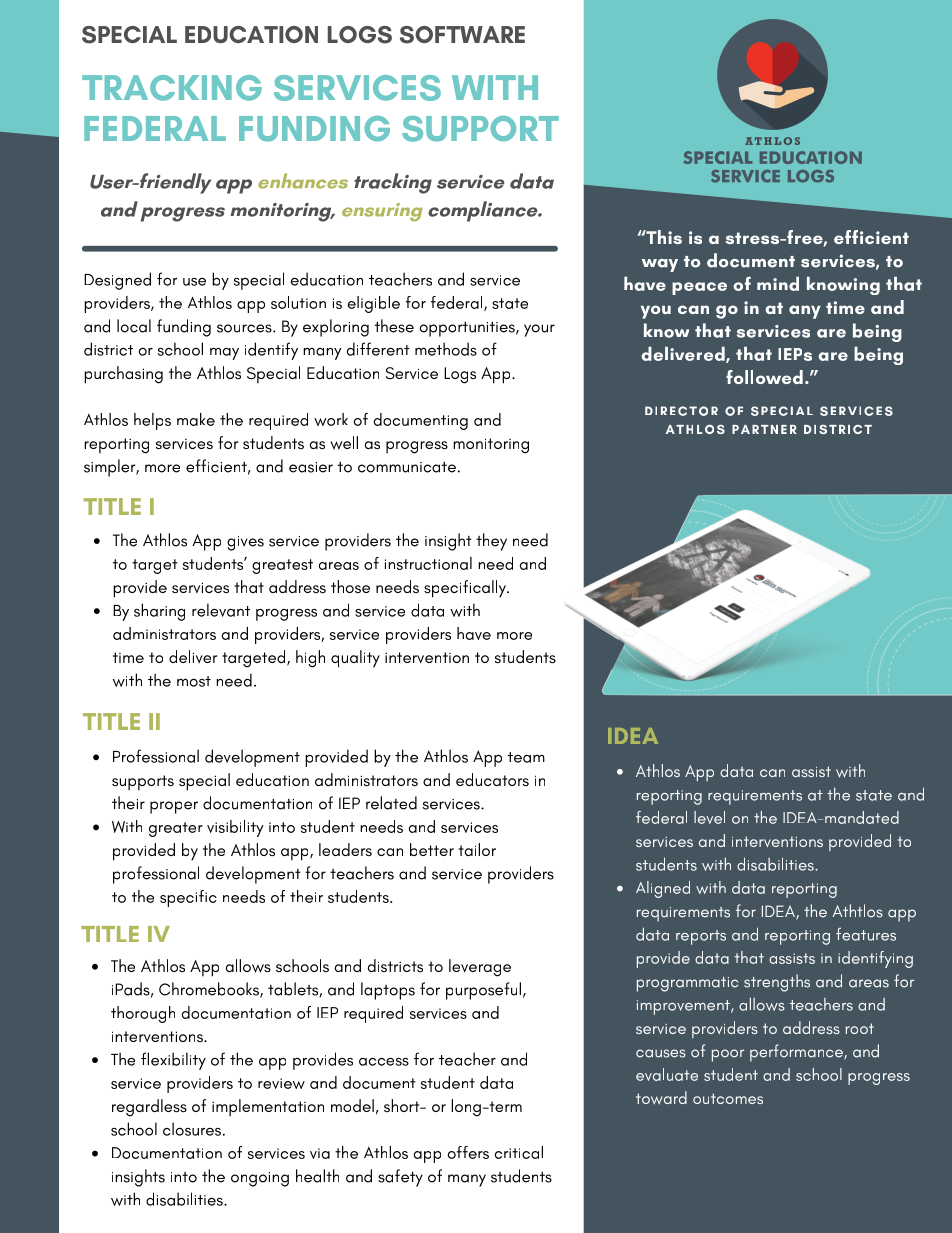  Describe the element at coordinates (407, 467) in the page. I see `communicate` at that location.
